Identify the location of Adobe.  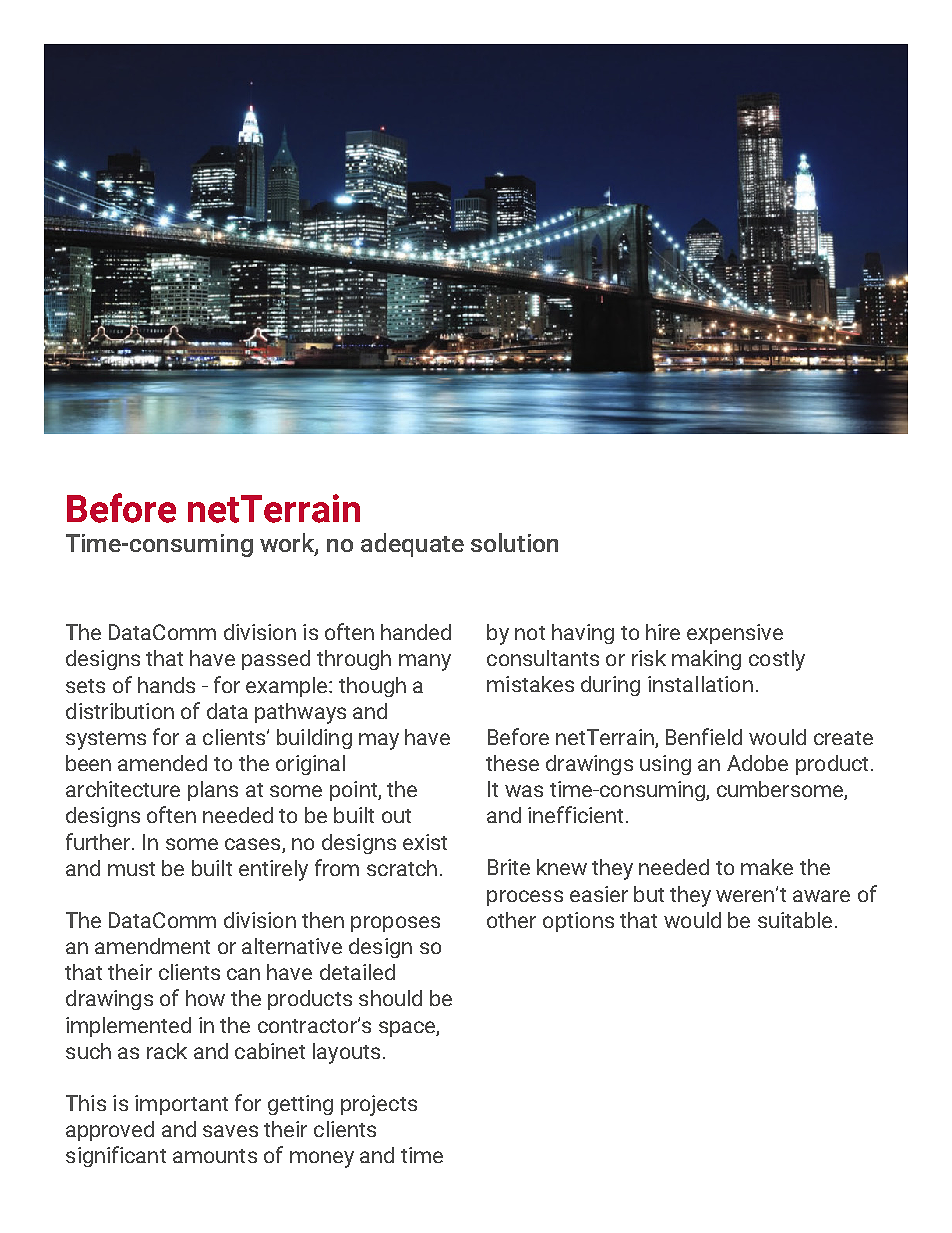
(757, 763).
